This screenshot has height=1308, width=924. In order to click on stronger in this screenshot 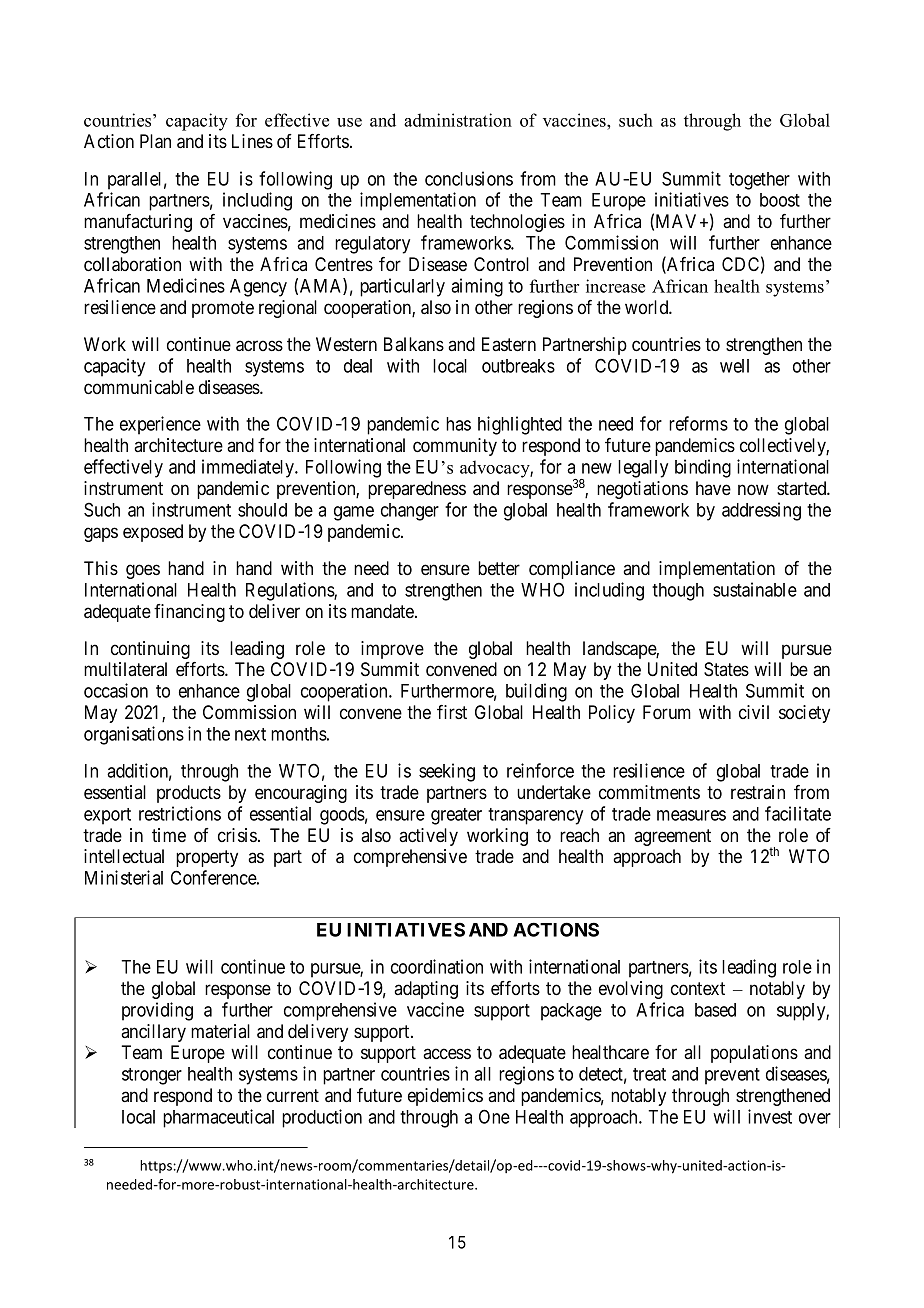, I will do `click(152, 1076)`.
